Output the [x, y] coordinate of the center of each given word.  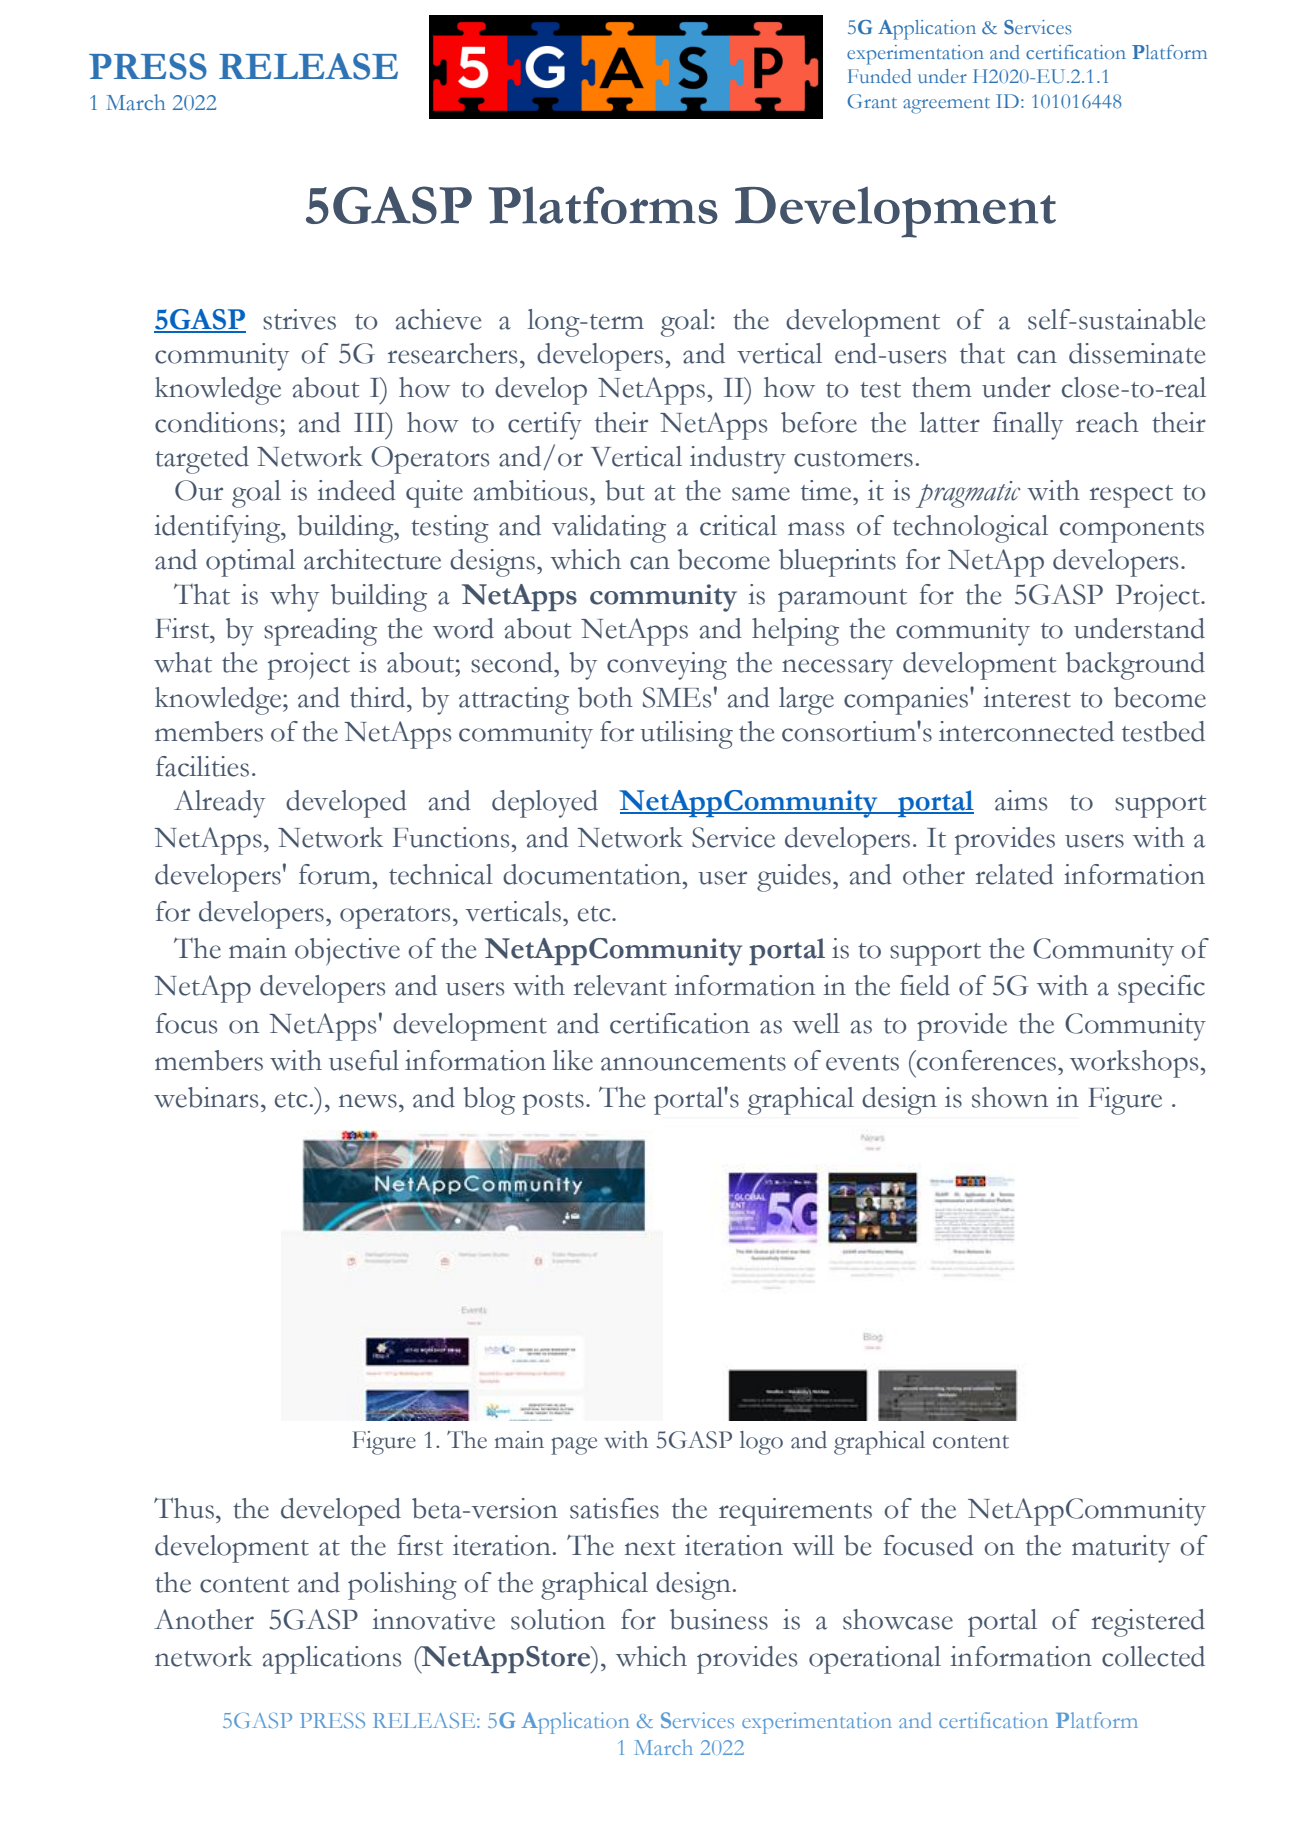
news [368, 1101]
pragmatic [968, 494]
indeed [356, 490]
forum [336, 874]
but [625, 490]
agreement [946, 105]
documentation [593, 874]
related [1015, 874]
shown [1010, 1097]
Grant [872, 101]
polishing [402, 1586]
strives [299, 319]
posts [553, 1103]
